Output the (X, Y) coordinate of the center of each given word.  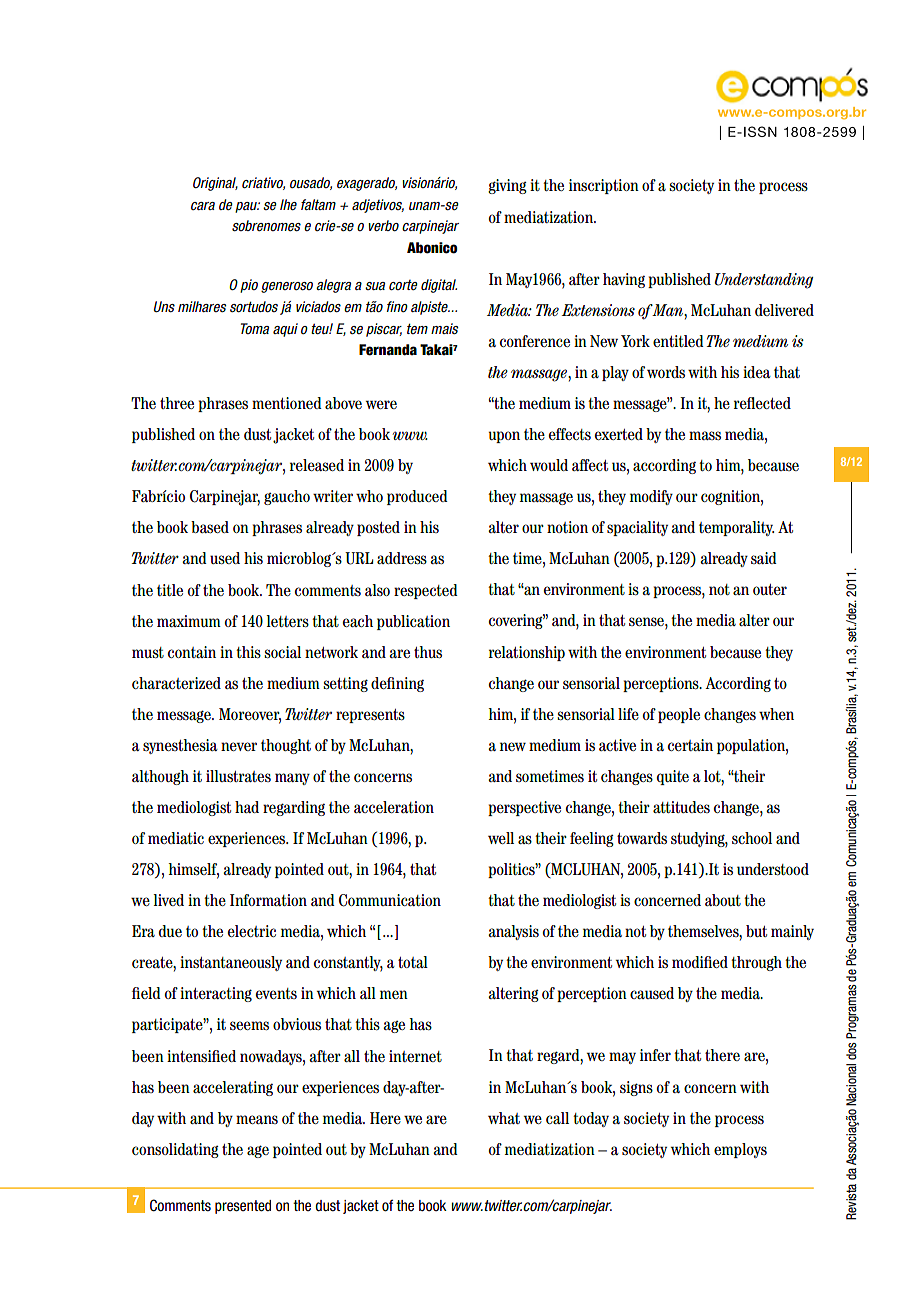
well (501, 838)
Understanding (763, 281)
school (752, 838)
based (210, 527)
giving (507, 186)
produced (417, 497)
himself (194, 870)
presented (243, 1207)
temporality (736, 528)
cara (203, 206)
